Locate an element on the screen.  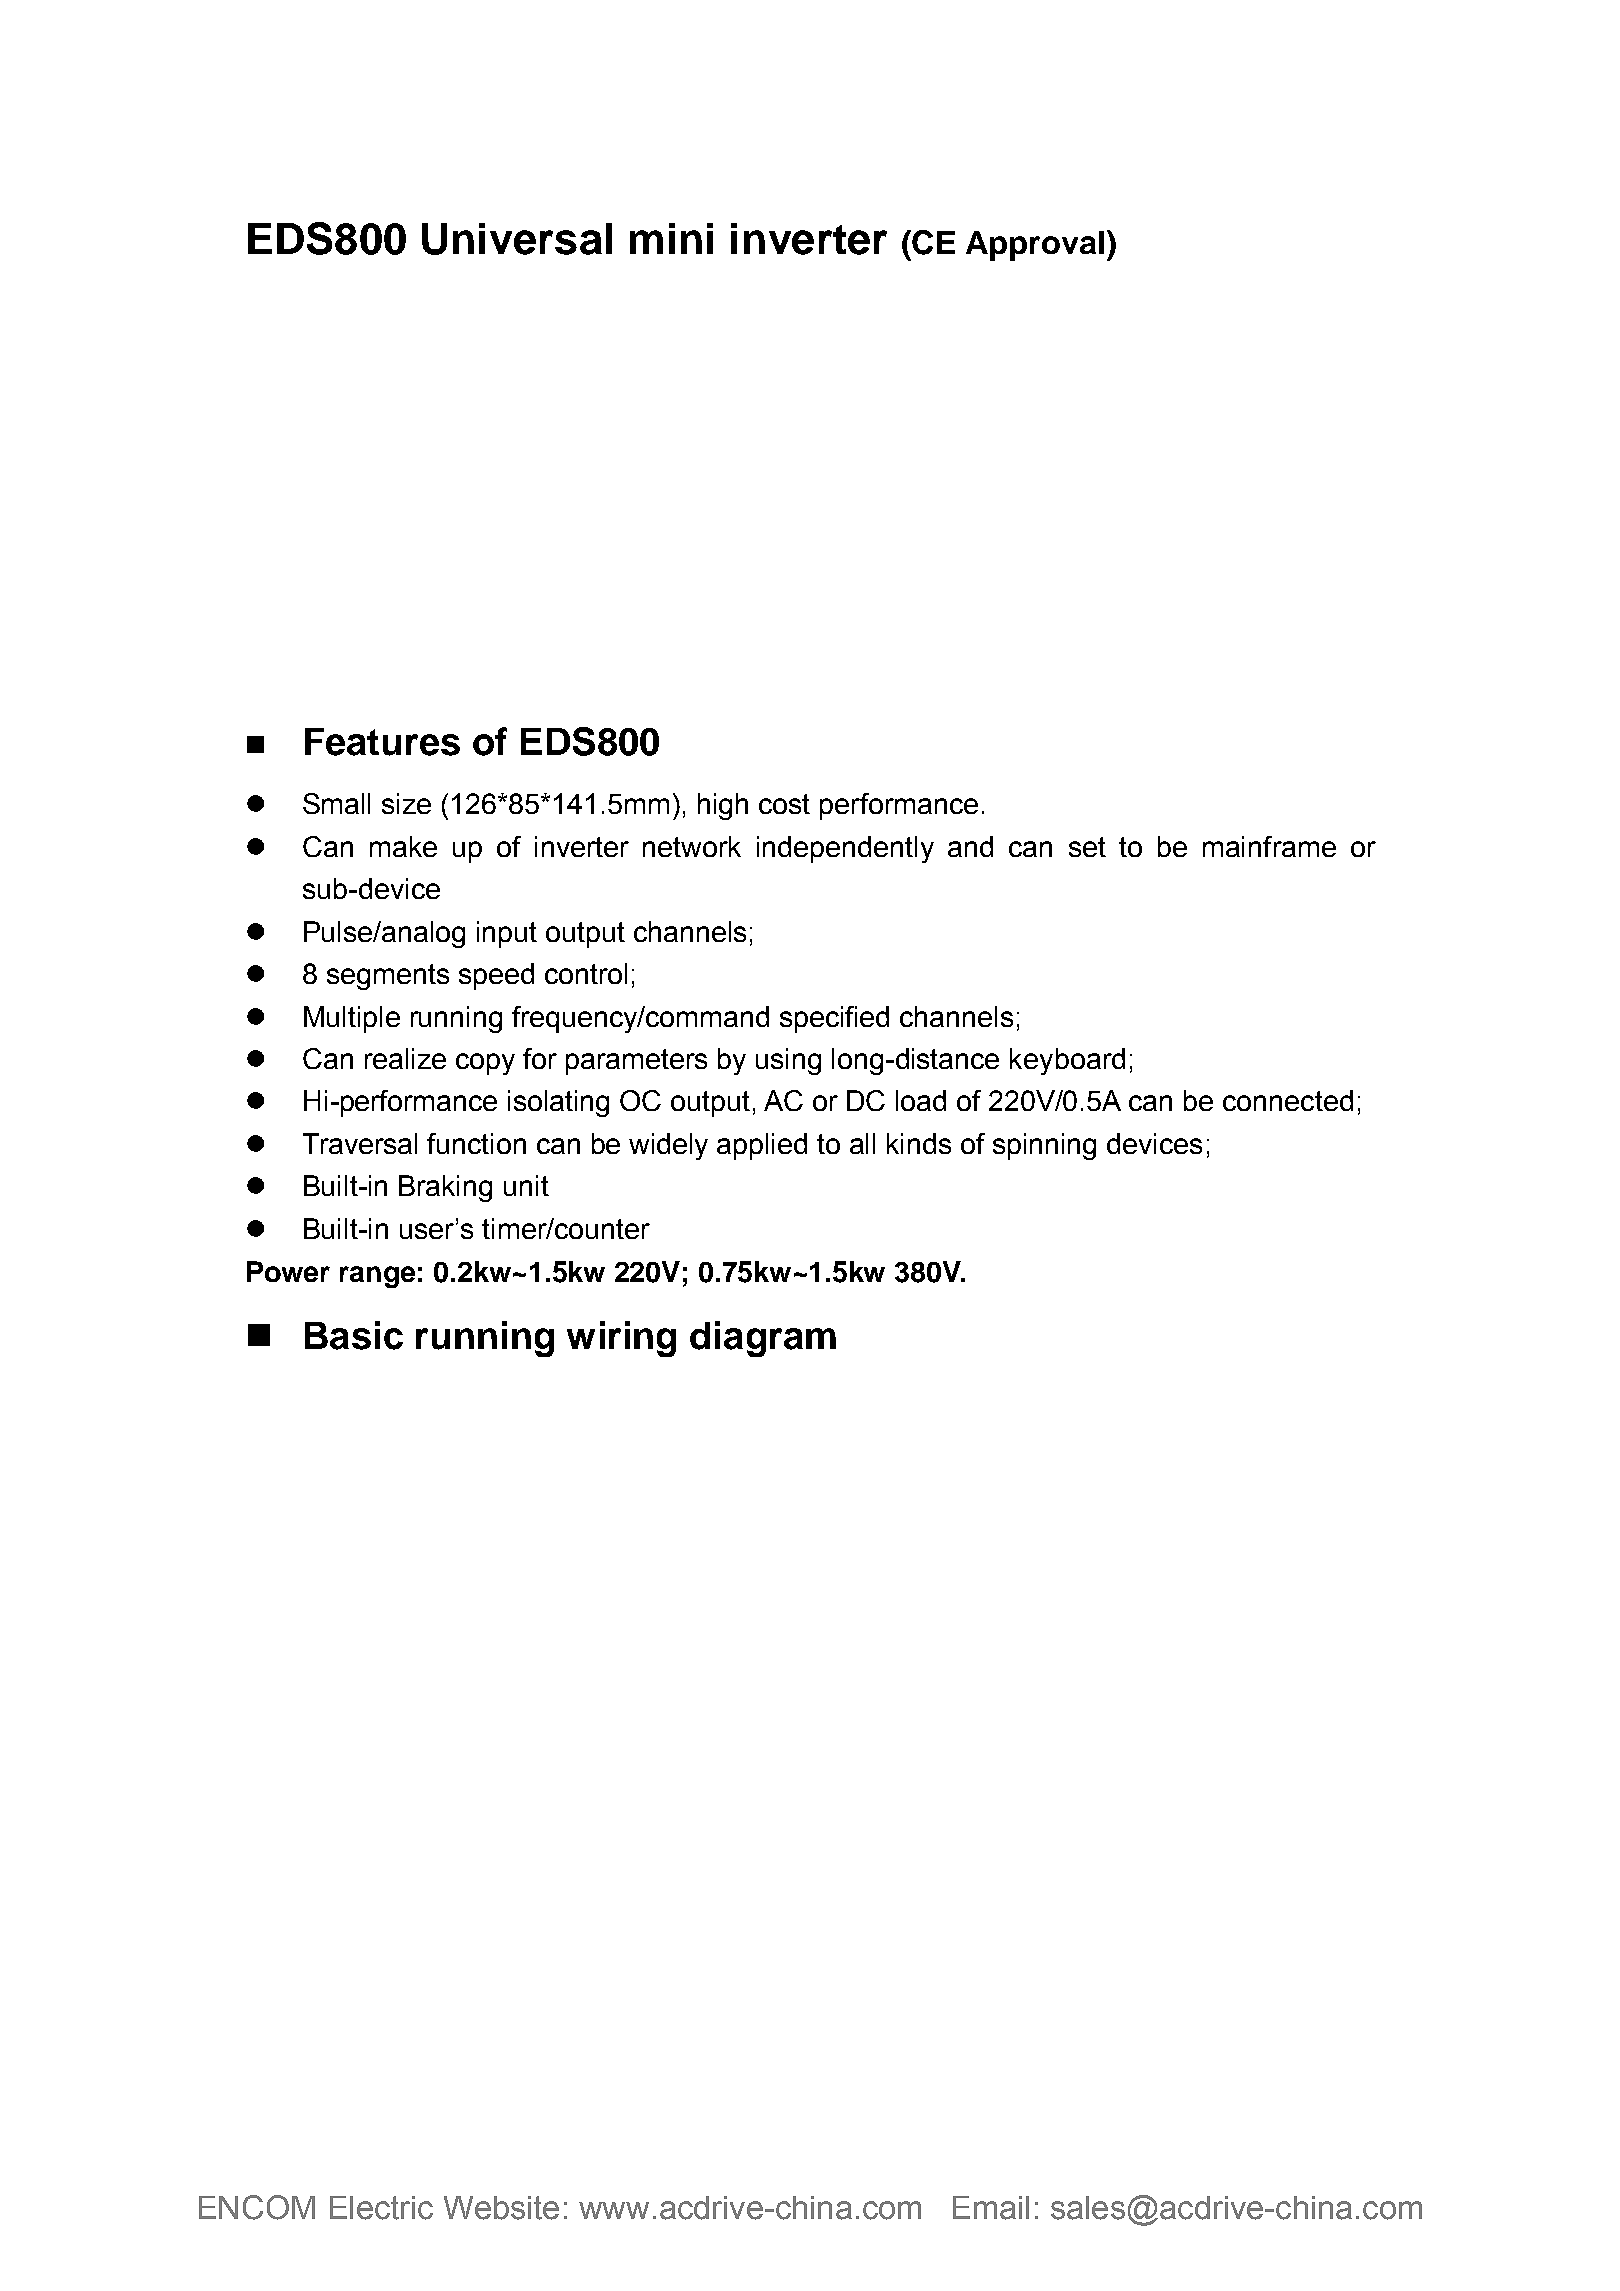
Email is located at coordinates (991, 2208).
